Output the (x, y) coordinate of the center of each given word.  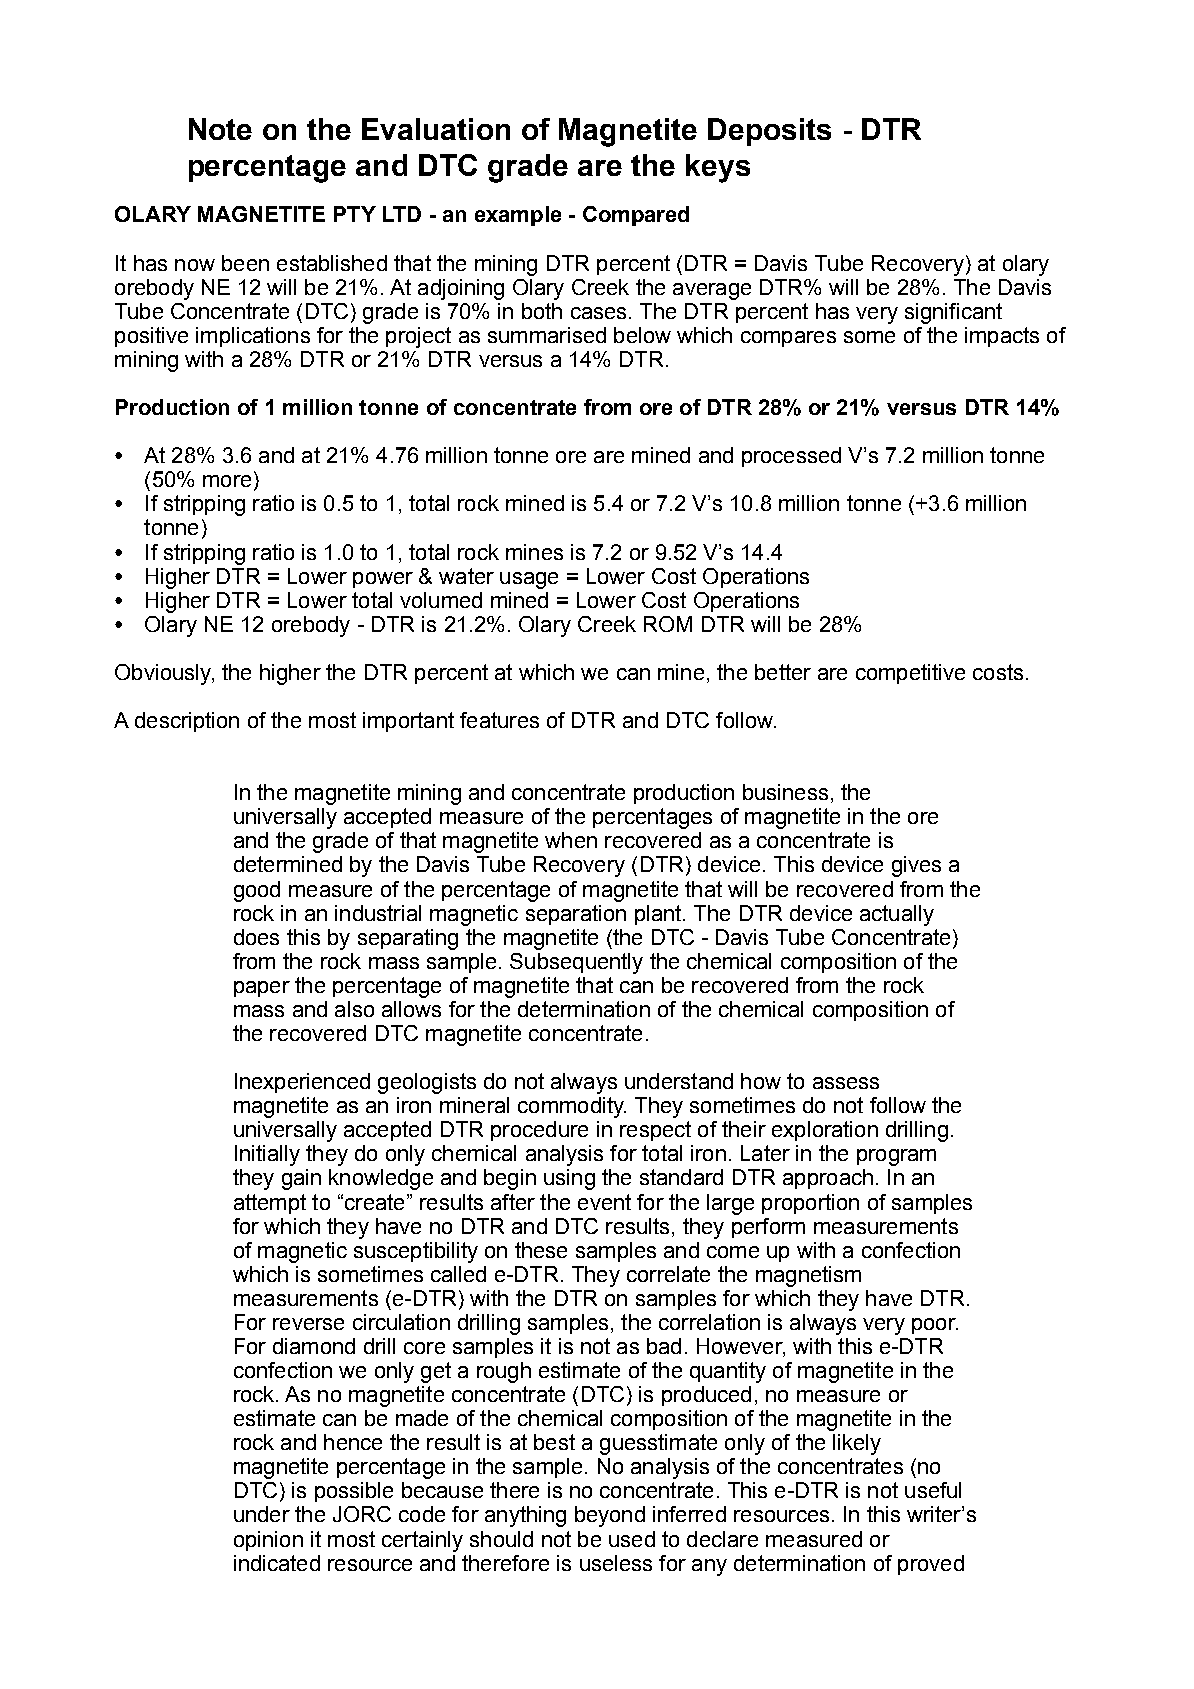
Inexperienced (302, 1083)
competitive (910, 674)
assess (846, 1083)
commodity (572, 1107)
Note (220, 129)
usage (529, 580)
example (518, 216)
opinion (268, 1541)
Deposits (769, 132)
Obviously (164, 674)
